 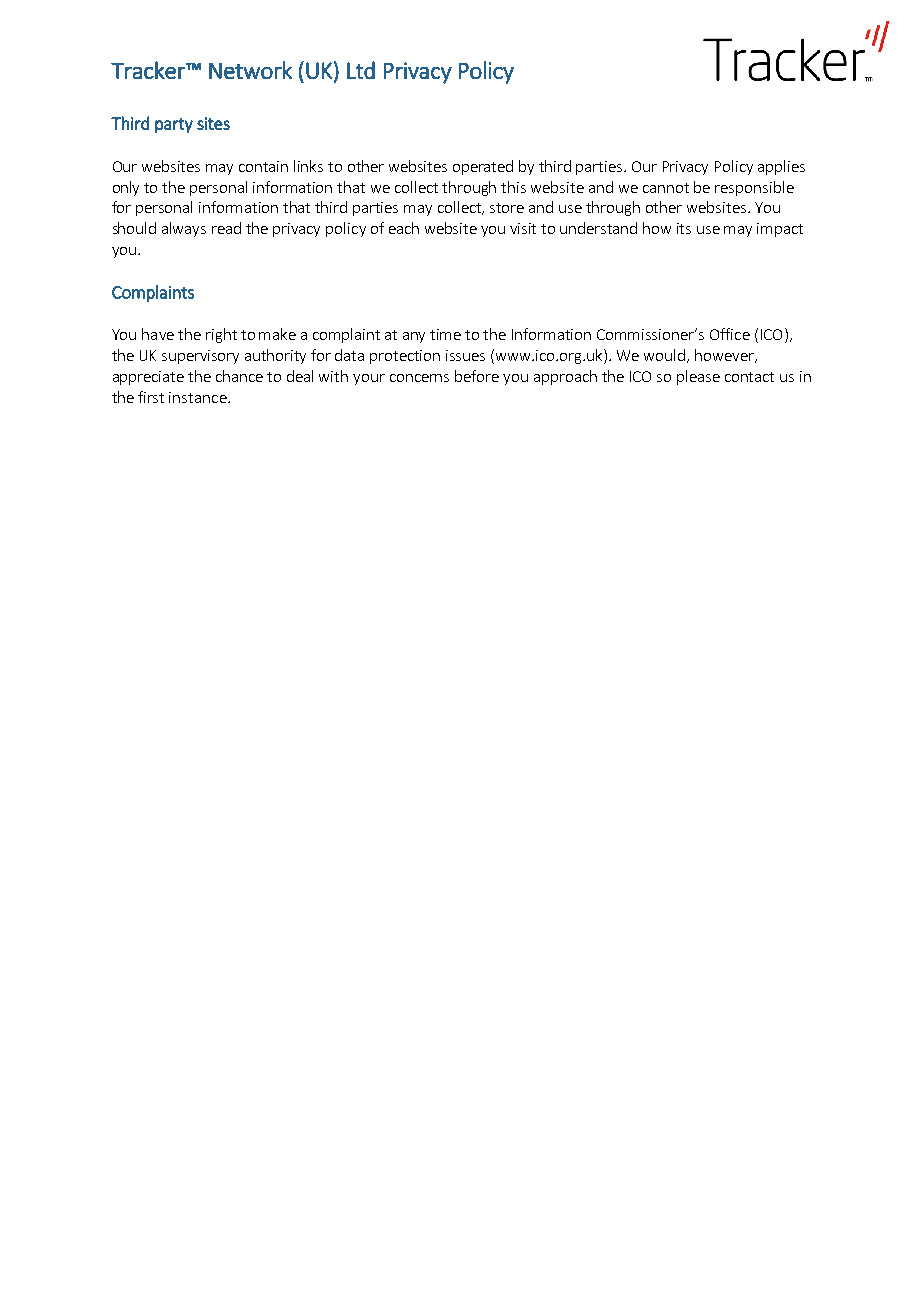 I want to click on concerns, so click(x=419, y=378).
